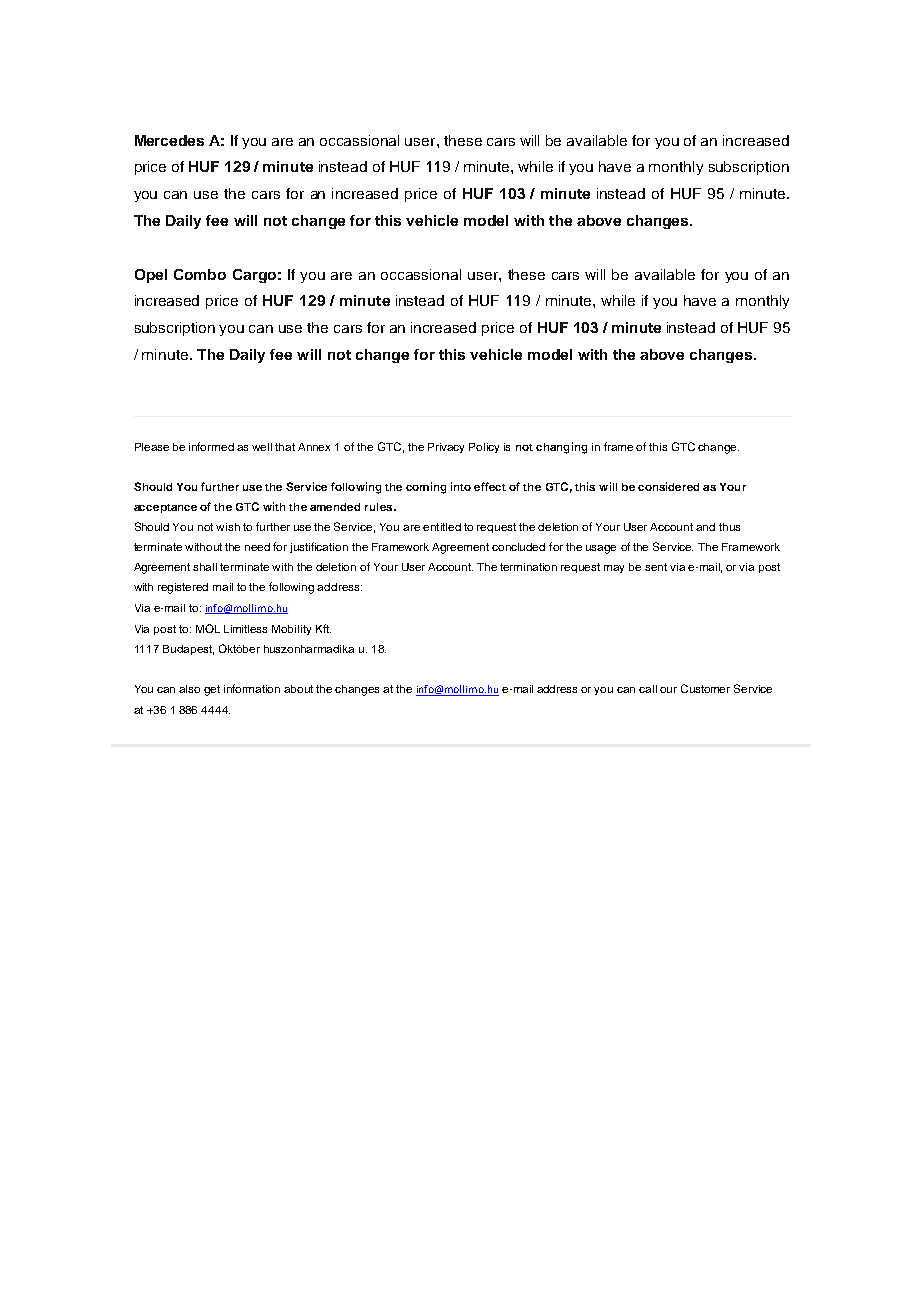 Image resolution: width=924 pixels, height=1308 pixels. I want to click on Opel, so click(151, 276).
